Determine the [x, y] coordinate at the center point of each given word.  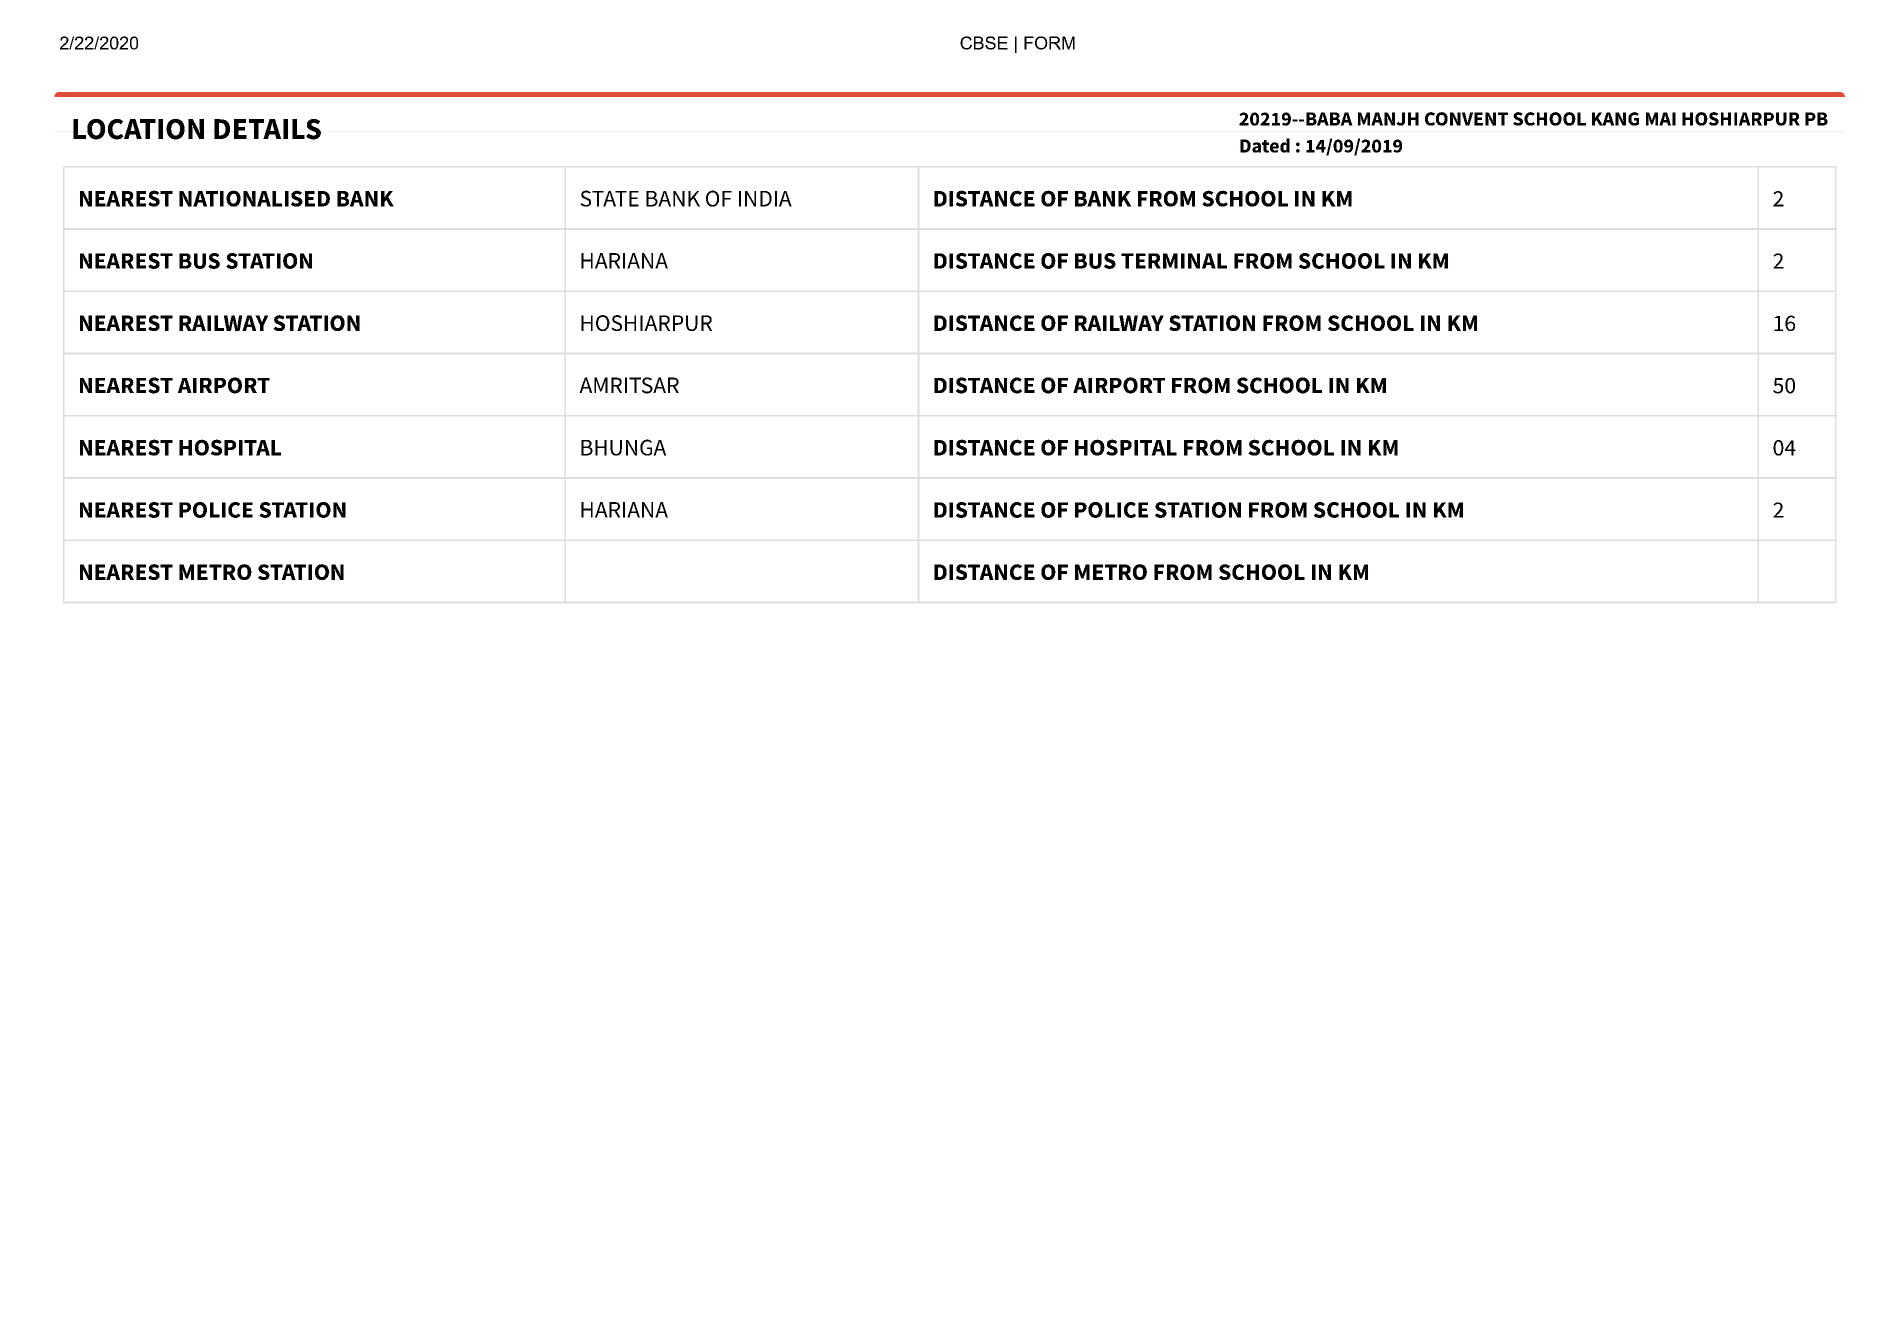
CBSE [984, 43]
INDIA [765, 199]
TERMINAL [1174, 261]
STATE [609, 198]
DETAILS [267, 129]
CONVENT [1466, 119]
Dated [1265, 145]
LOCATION [138, 129]
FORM [1049, 43]
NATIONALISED [254, 198]
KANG [1615, 119]
